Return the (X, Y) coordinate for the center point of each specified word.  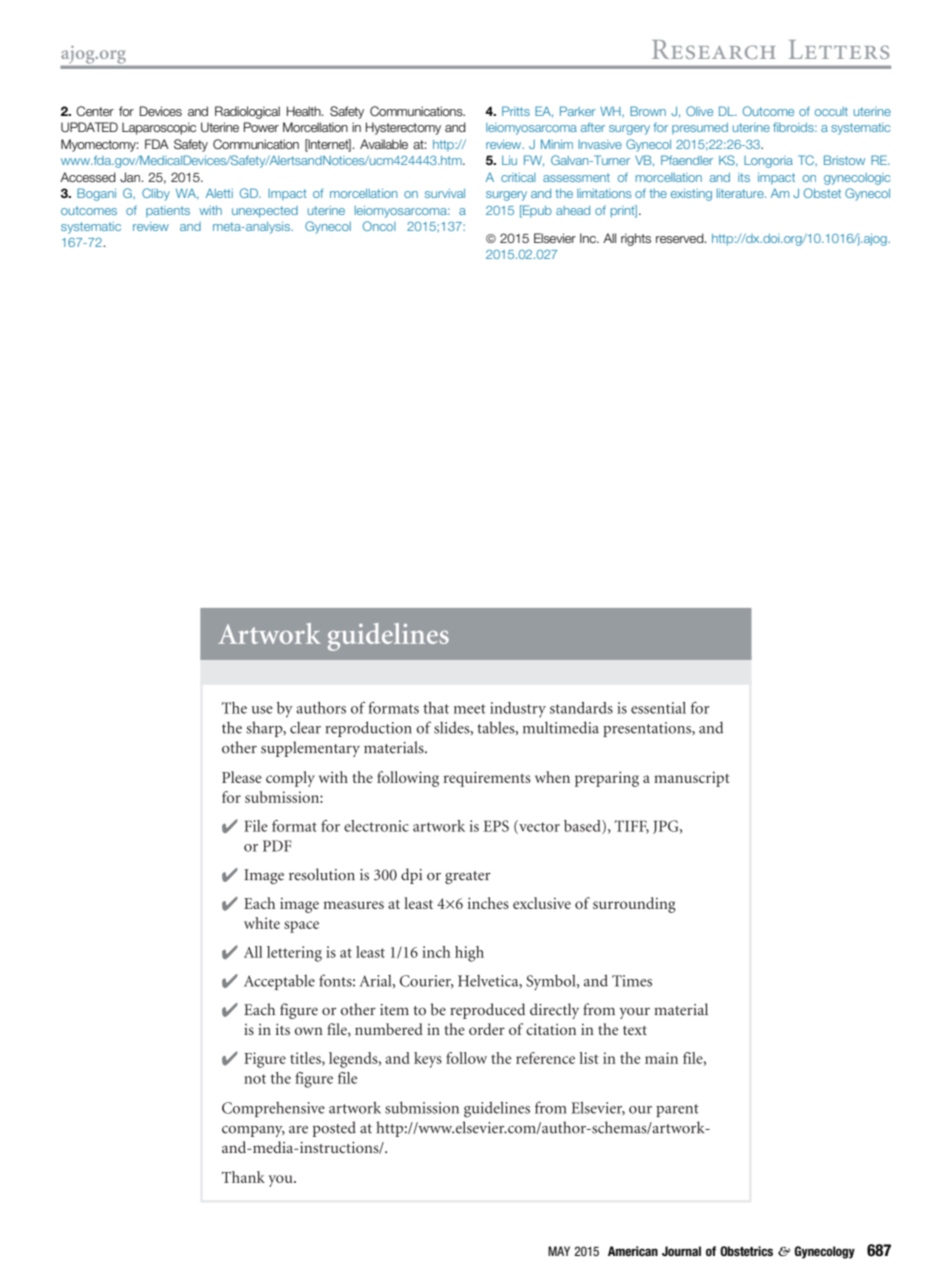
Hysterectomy (403, 128)
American (633, 1251)
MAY (559, 1251)
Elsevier (555, 238)
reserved (681, 238)
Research (714, 49)
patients (168, 211)
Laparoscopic (159, 128)
